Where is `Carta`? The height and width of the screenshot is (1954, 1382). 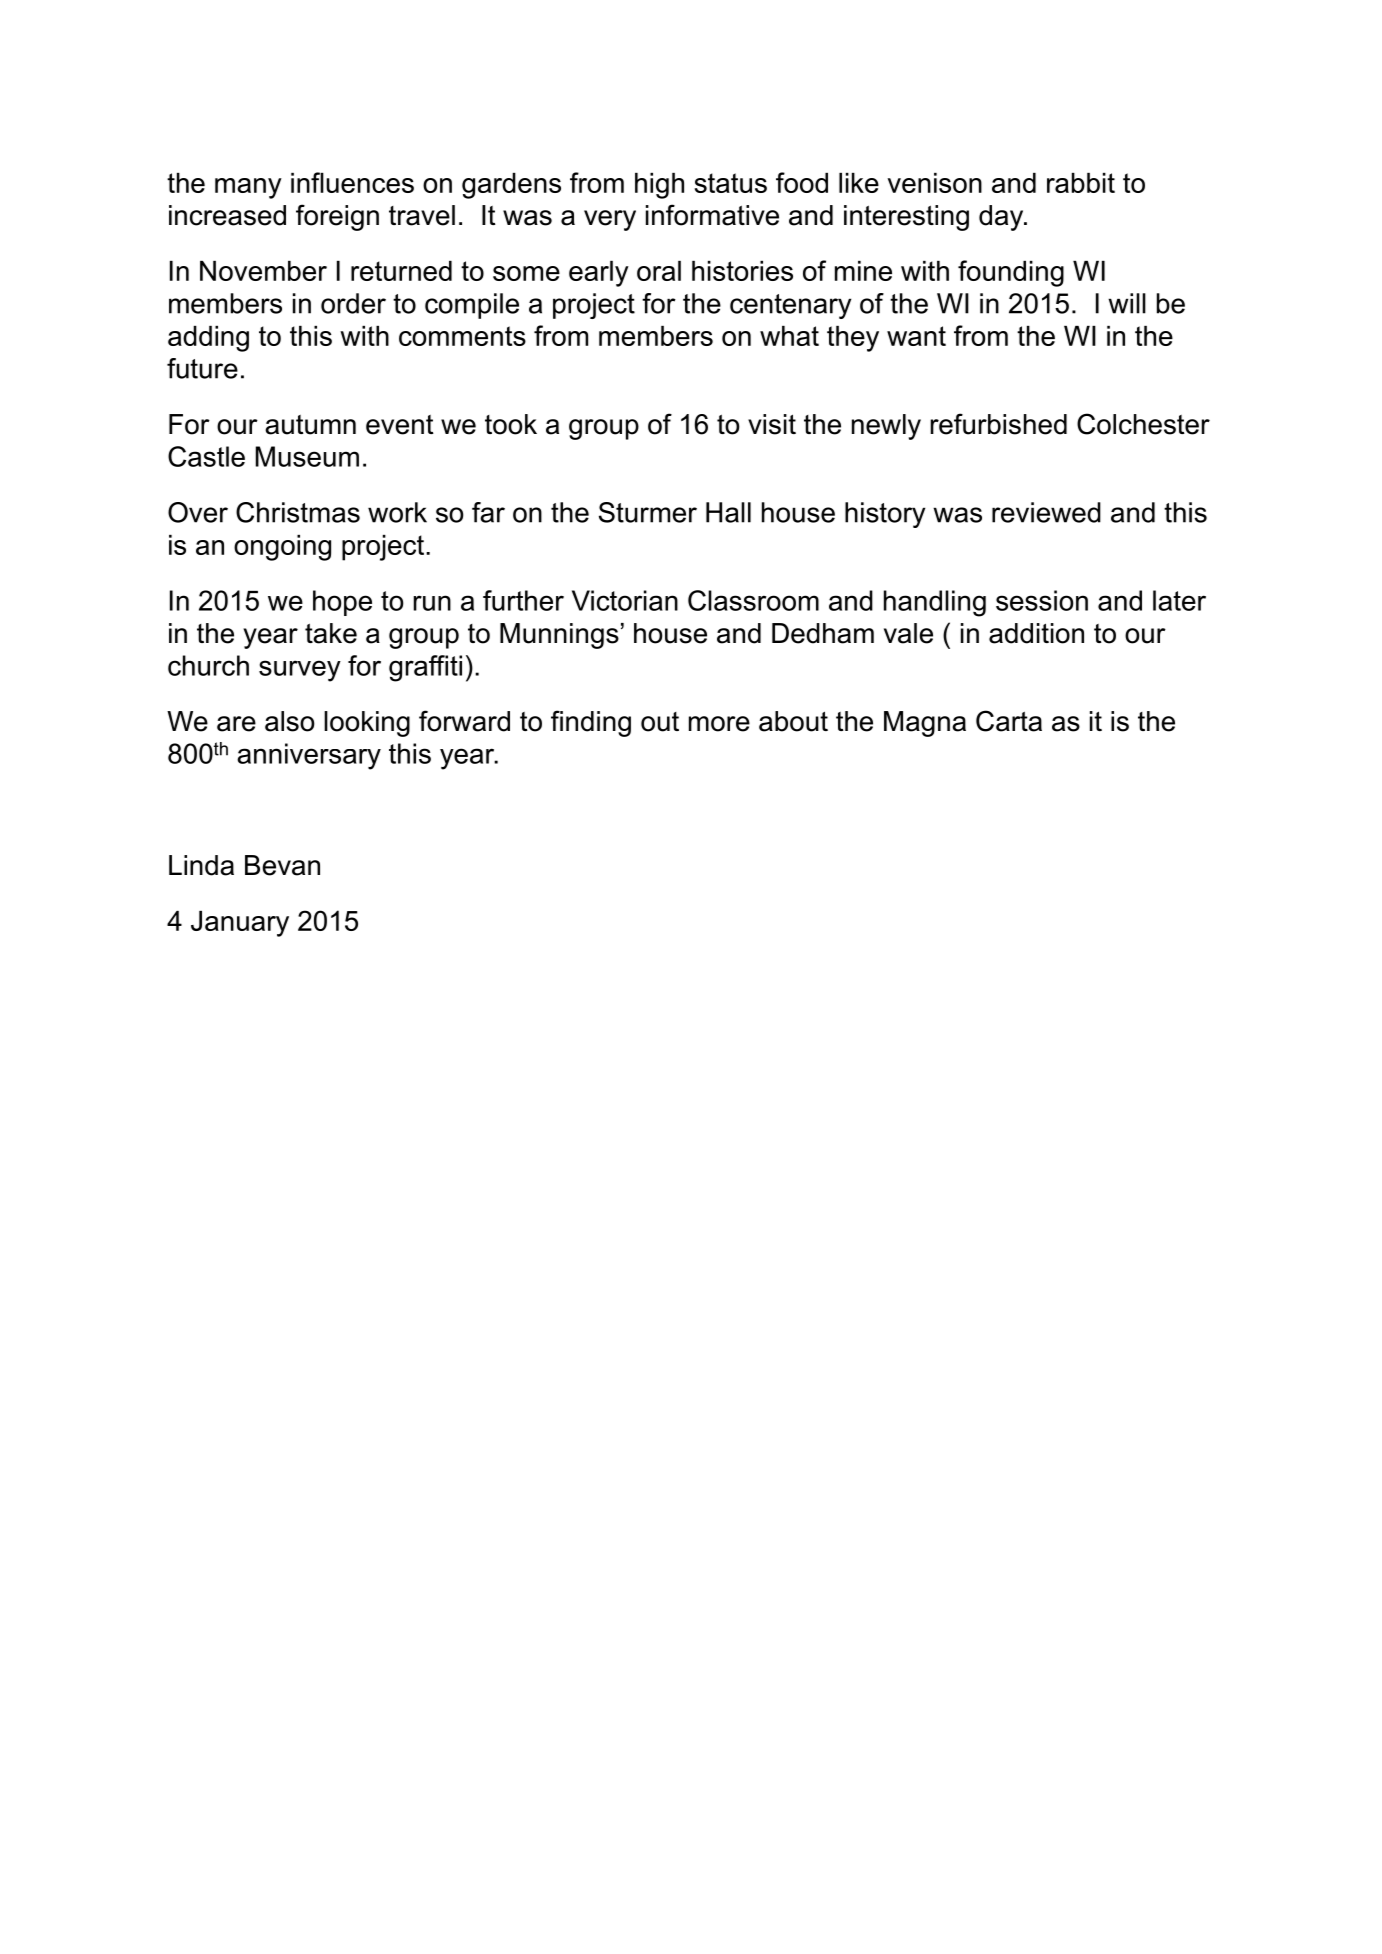
Carta is located at coordinates (1009, 721).
